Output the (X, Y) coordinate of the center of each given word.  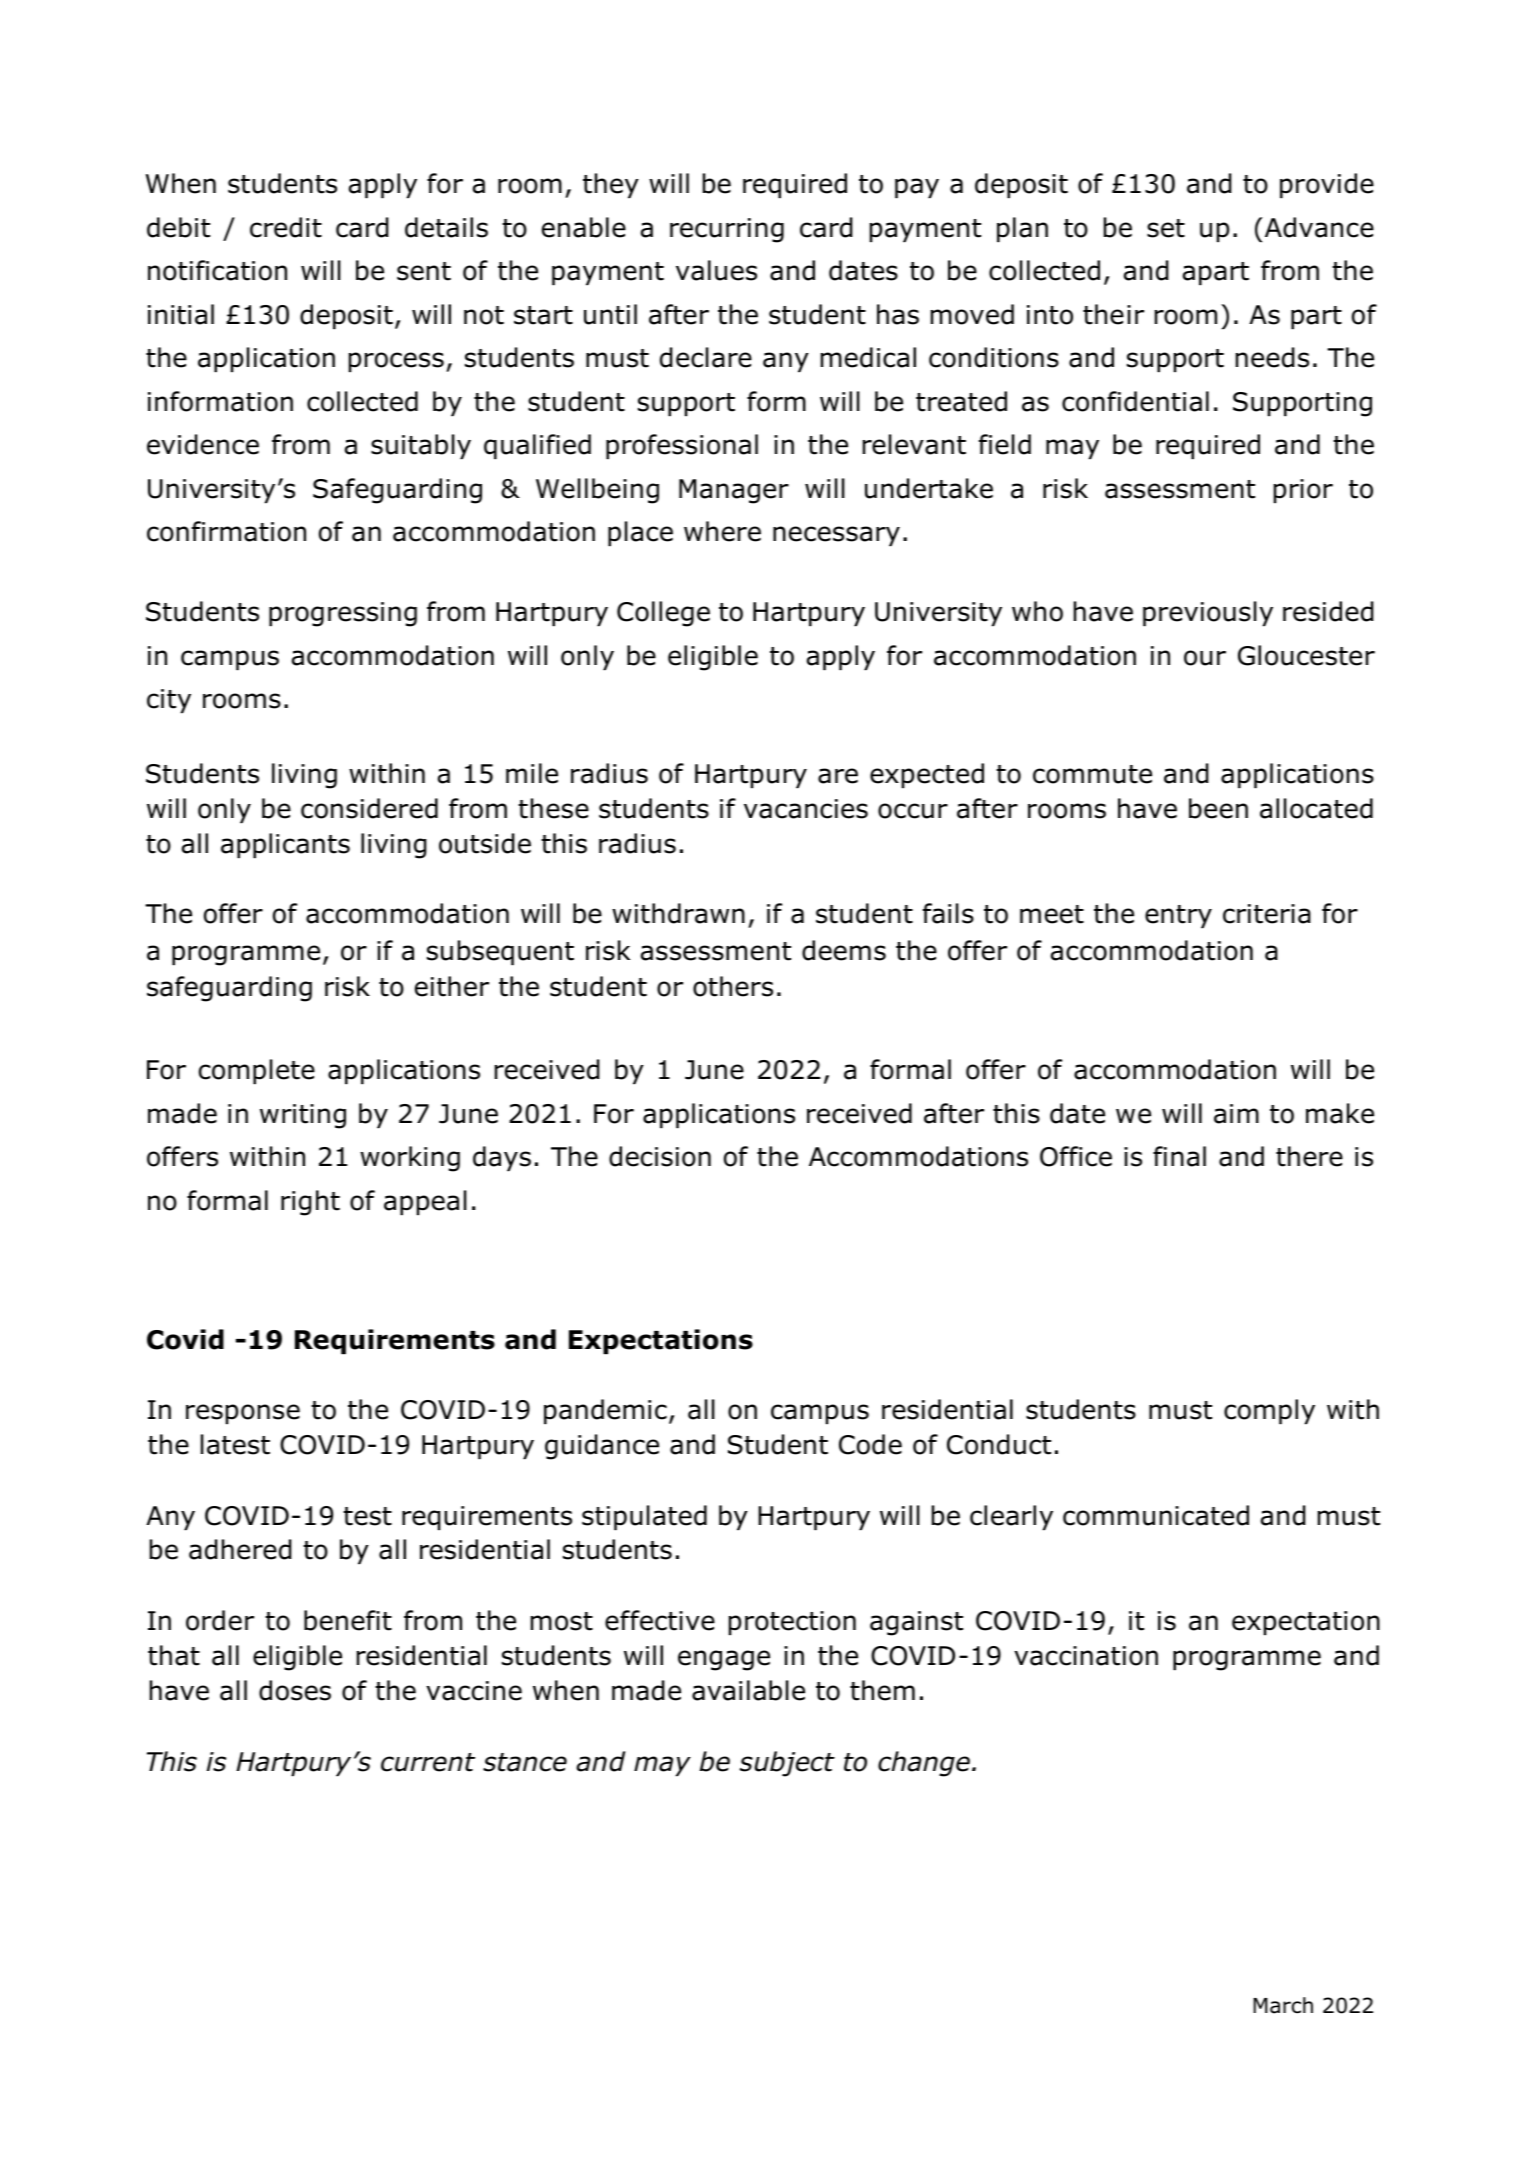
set (1166, 228)
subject (787, 1764)
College (663, 614)
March (1283, 2005)
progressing (343, 614)
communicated (1156, 1515)
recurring (727, 230)
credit (286, 227)
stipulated (644, 1517)
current (428, 1762)
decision (660, 1156)
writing (303, 1116)
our (1205, 658)
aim (1236, 1114)
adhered (240, 1549)
